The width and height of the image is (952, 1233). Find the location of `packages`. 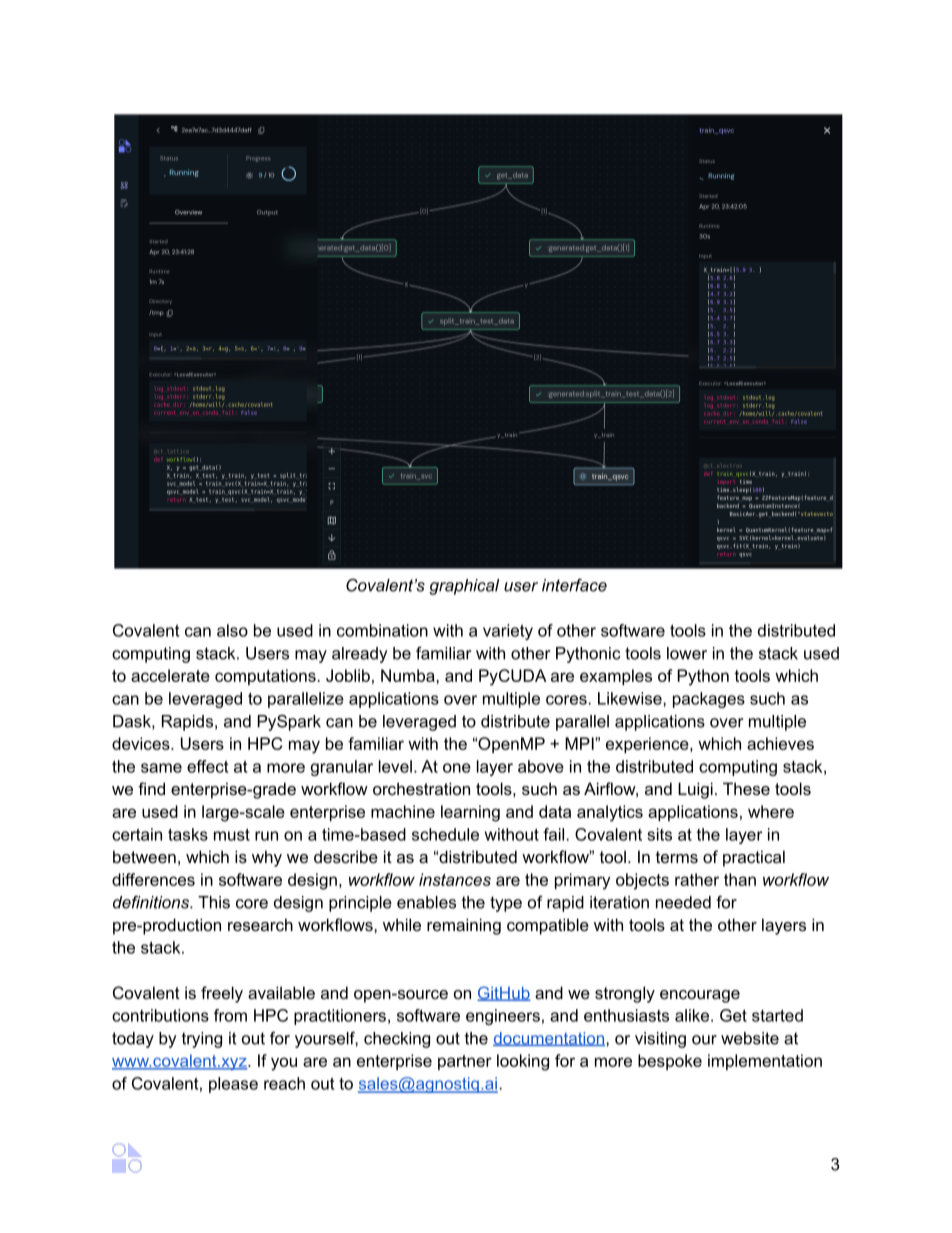

packages is located at coordinates (709, 700).
